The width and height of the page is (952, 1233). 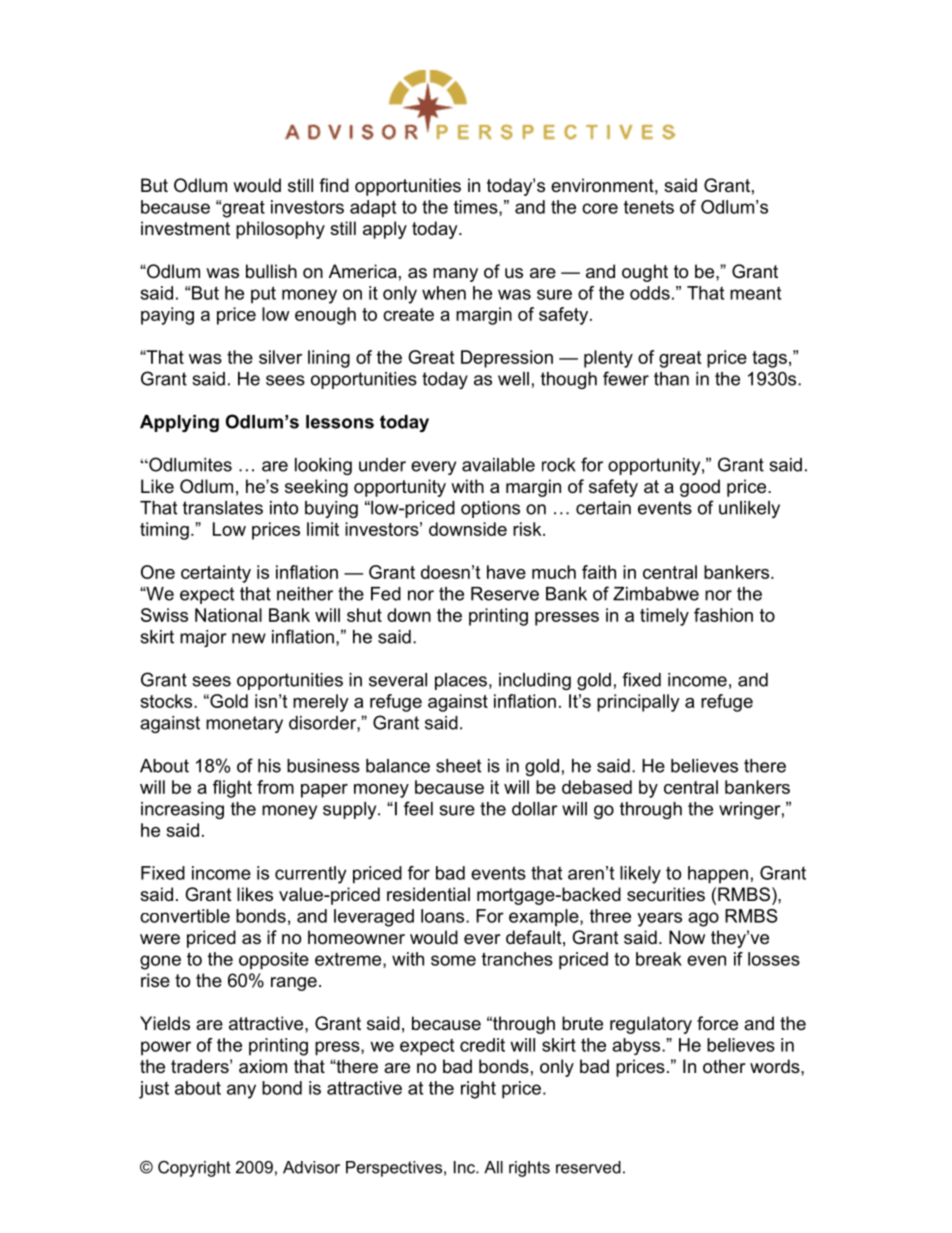 I want to click on available, so click(x=498, y=465).
